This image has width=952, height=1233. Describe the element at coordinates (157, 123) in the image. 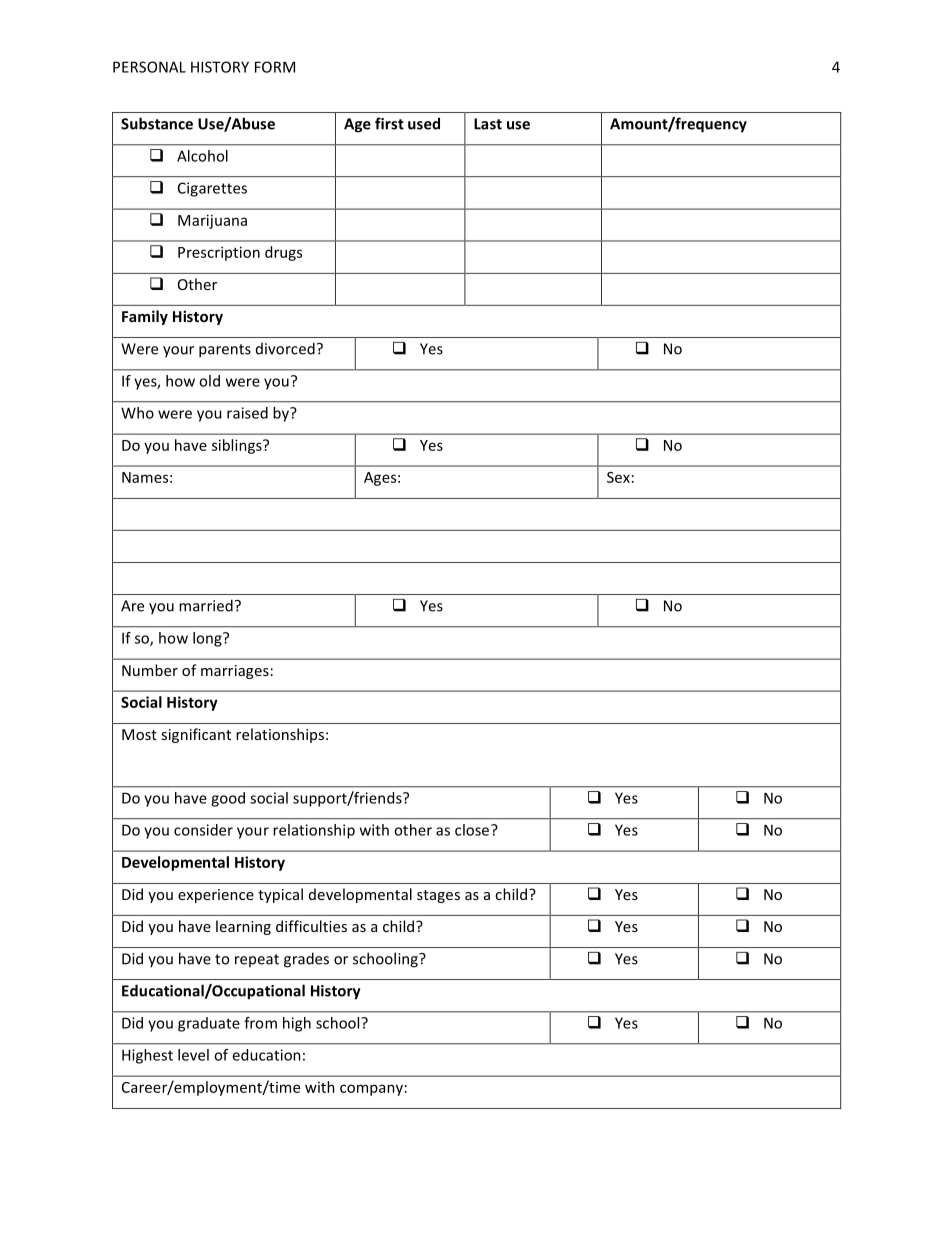

I see `Substance` at that location.
